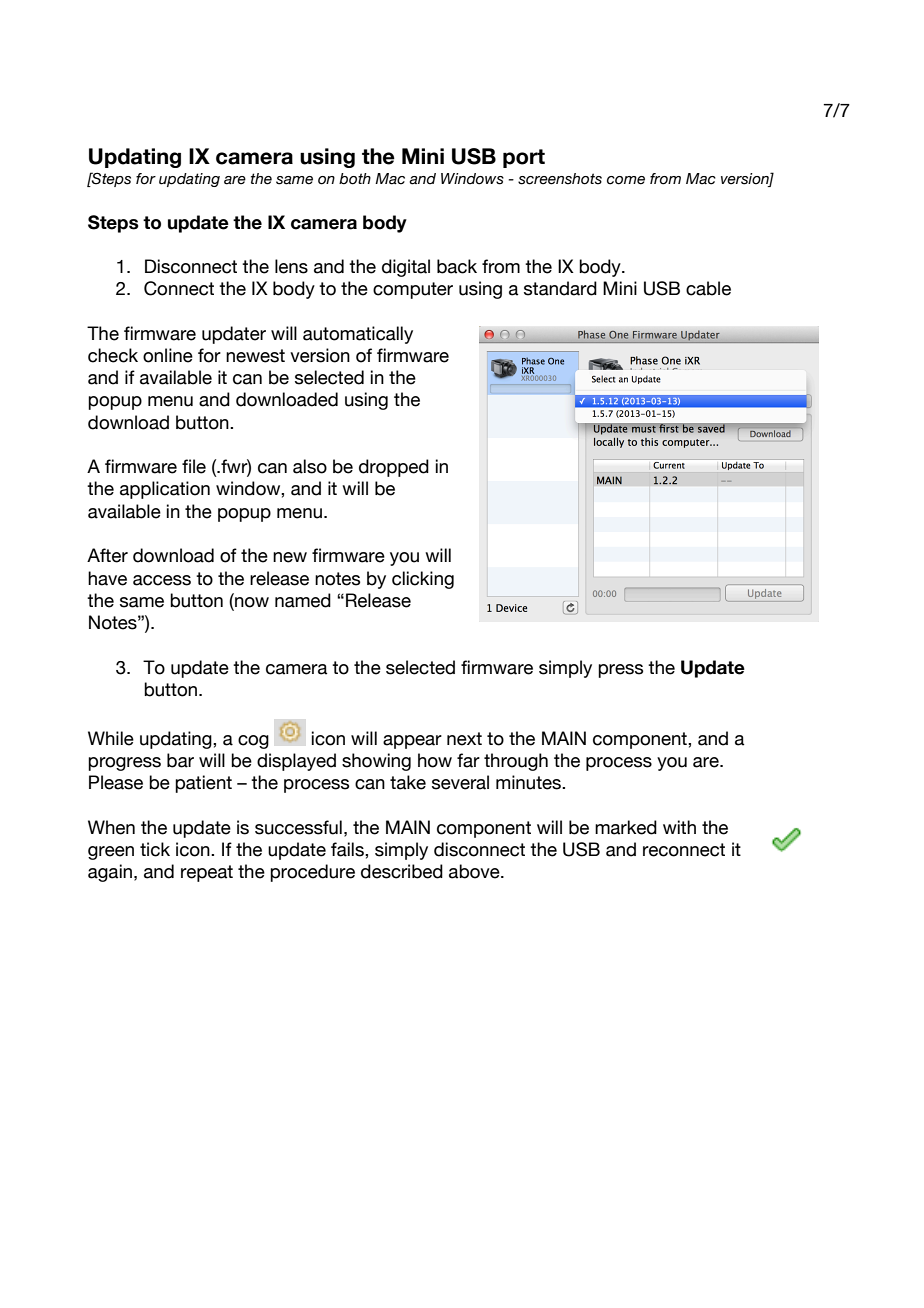  I want to click on access, so click(162, 580).
